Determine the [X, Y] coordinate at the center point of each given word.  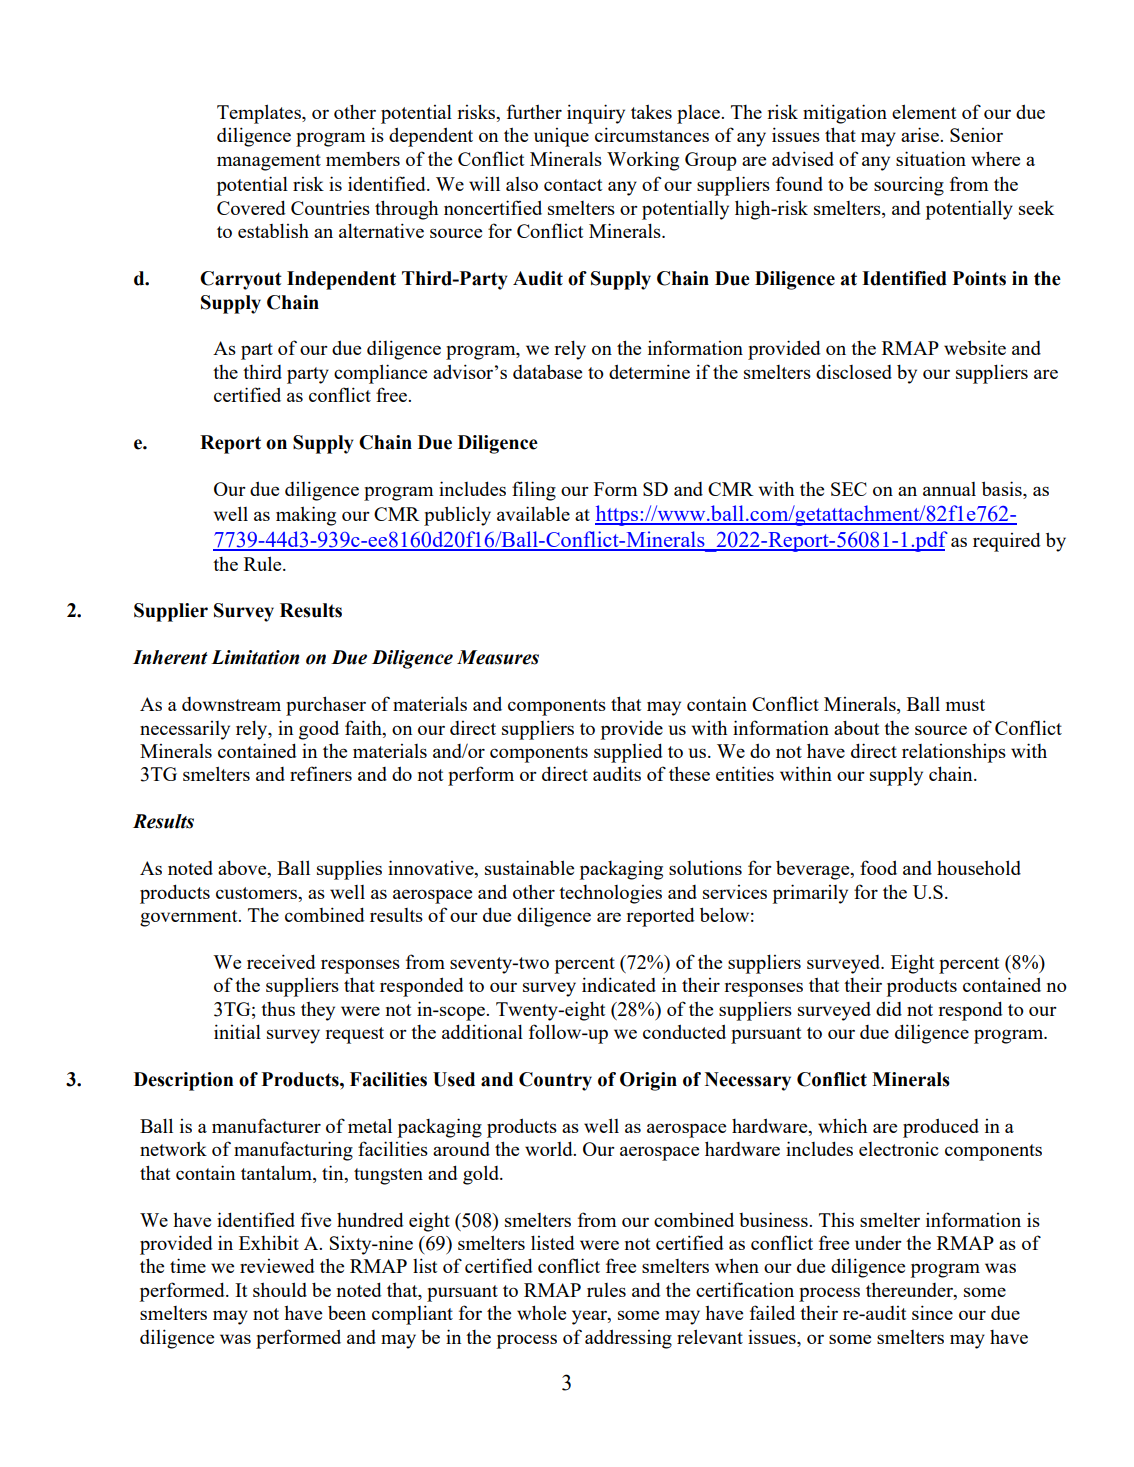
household [979, 867]
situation [931, 158]
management [269, 162]
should [280, 1289]
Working [643, 161]
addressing [628, 1339]
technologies [610, 894]
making [306, 516]
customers [258, 893]
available [533, 513]
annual [949, 489]
